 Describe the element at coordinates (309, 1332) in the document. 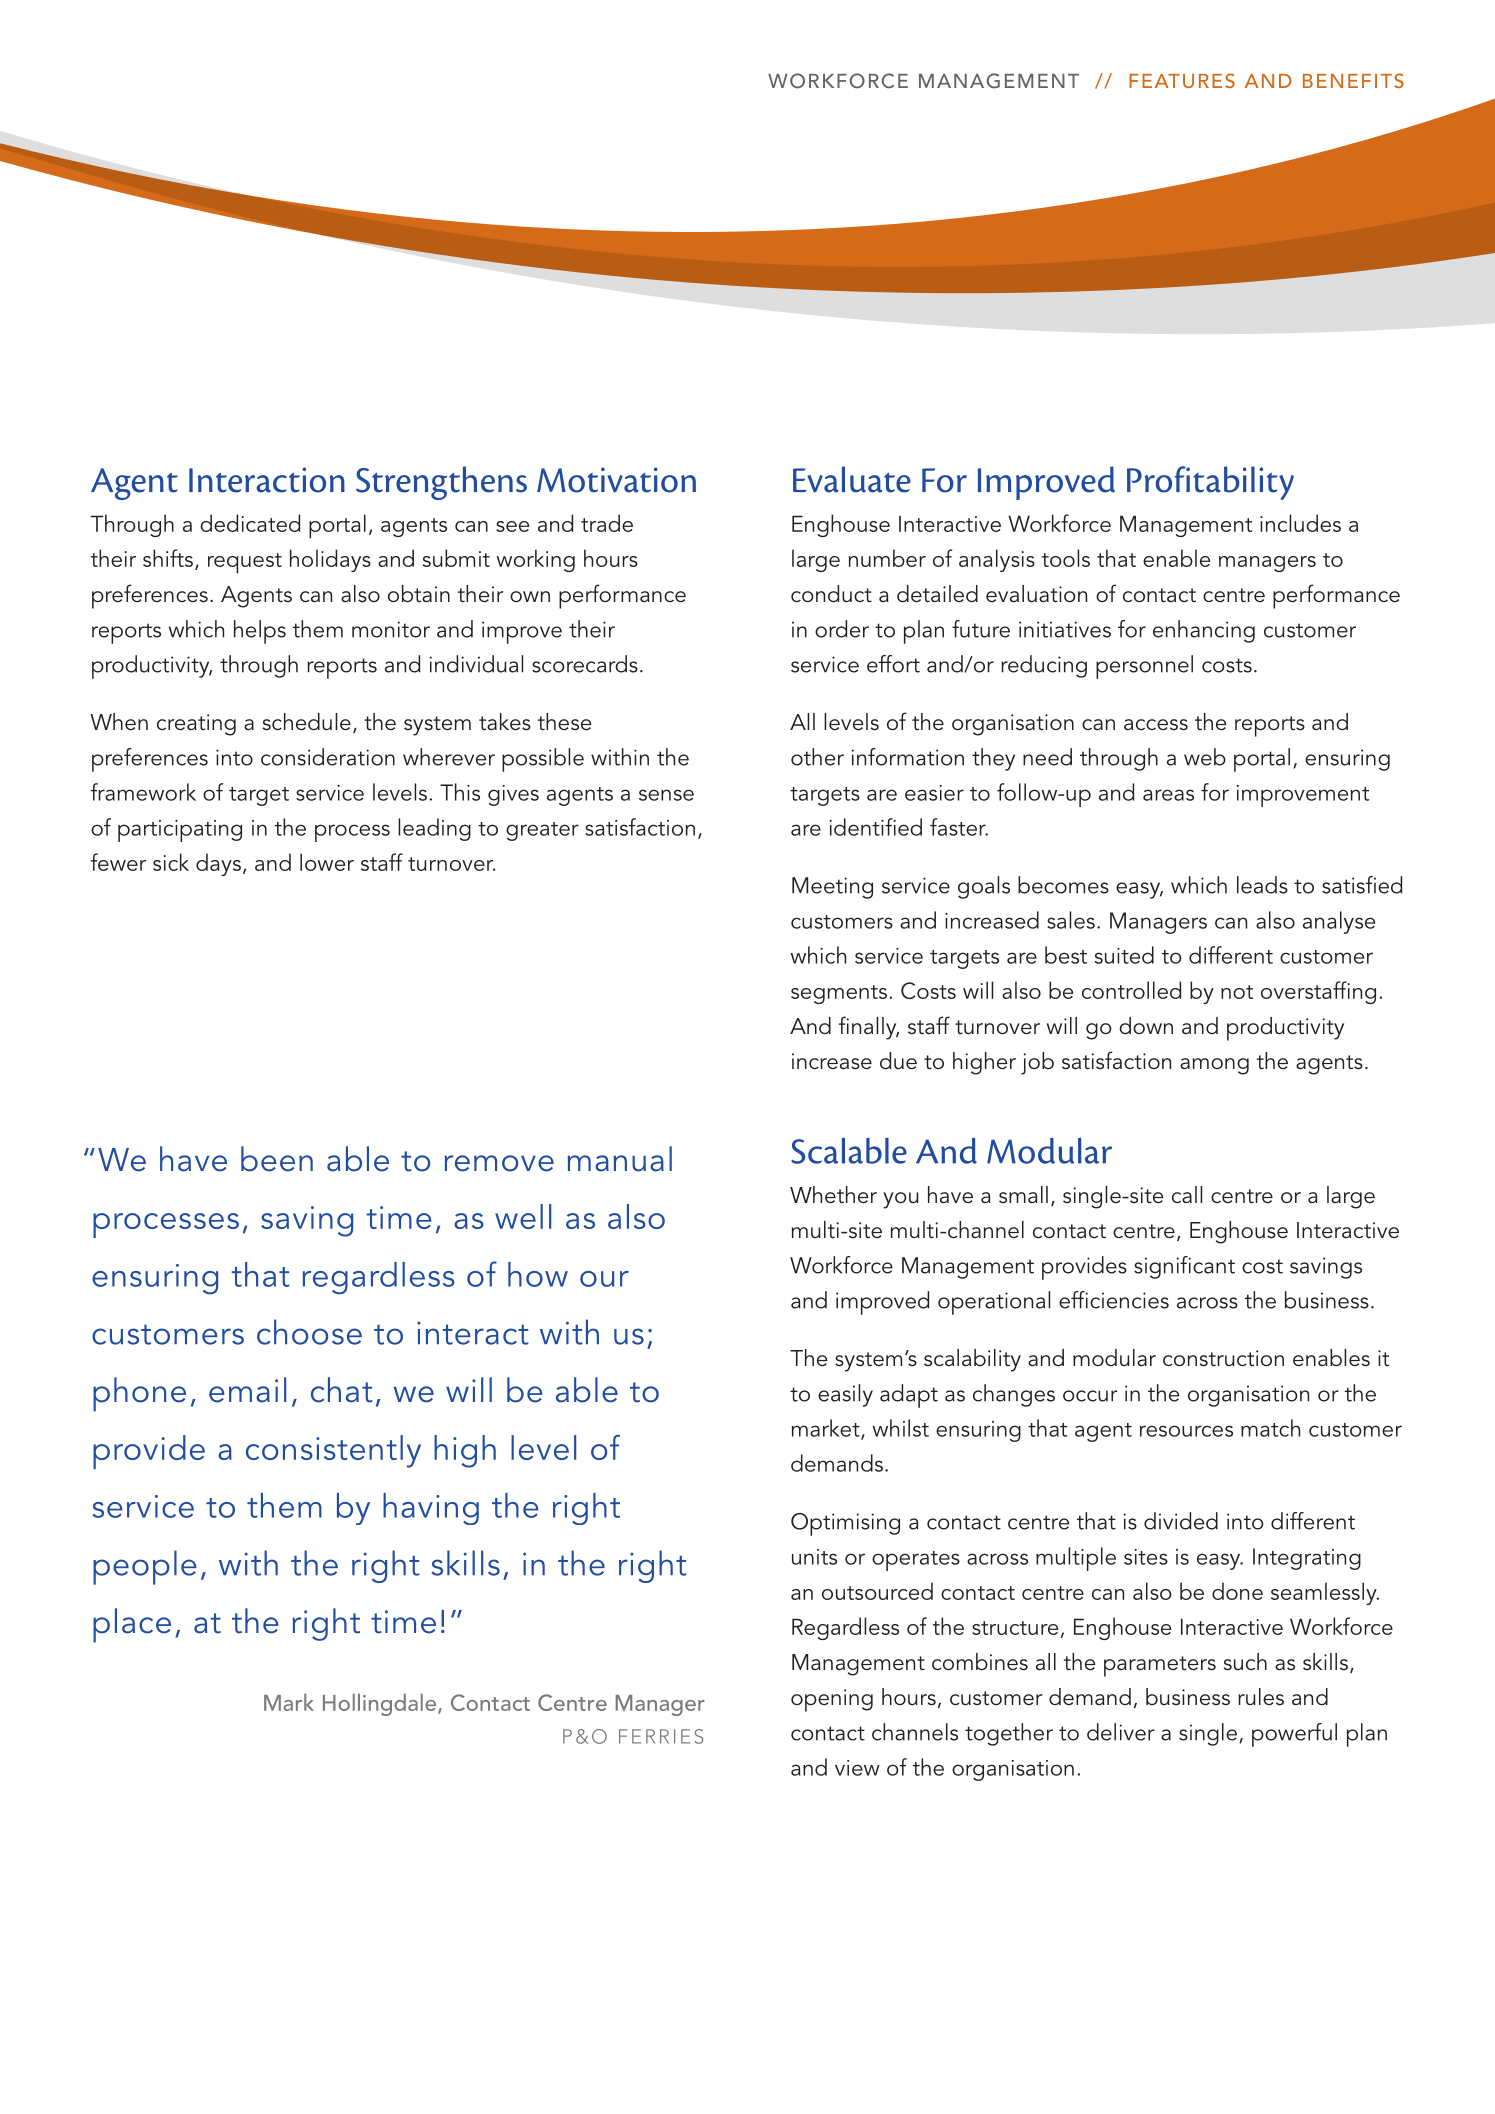

I see `choose` at that location.
